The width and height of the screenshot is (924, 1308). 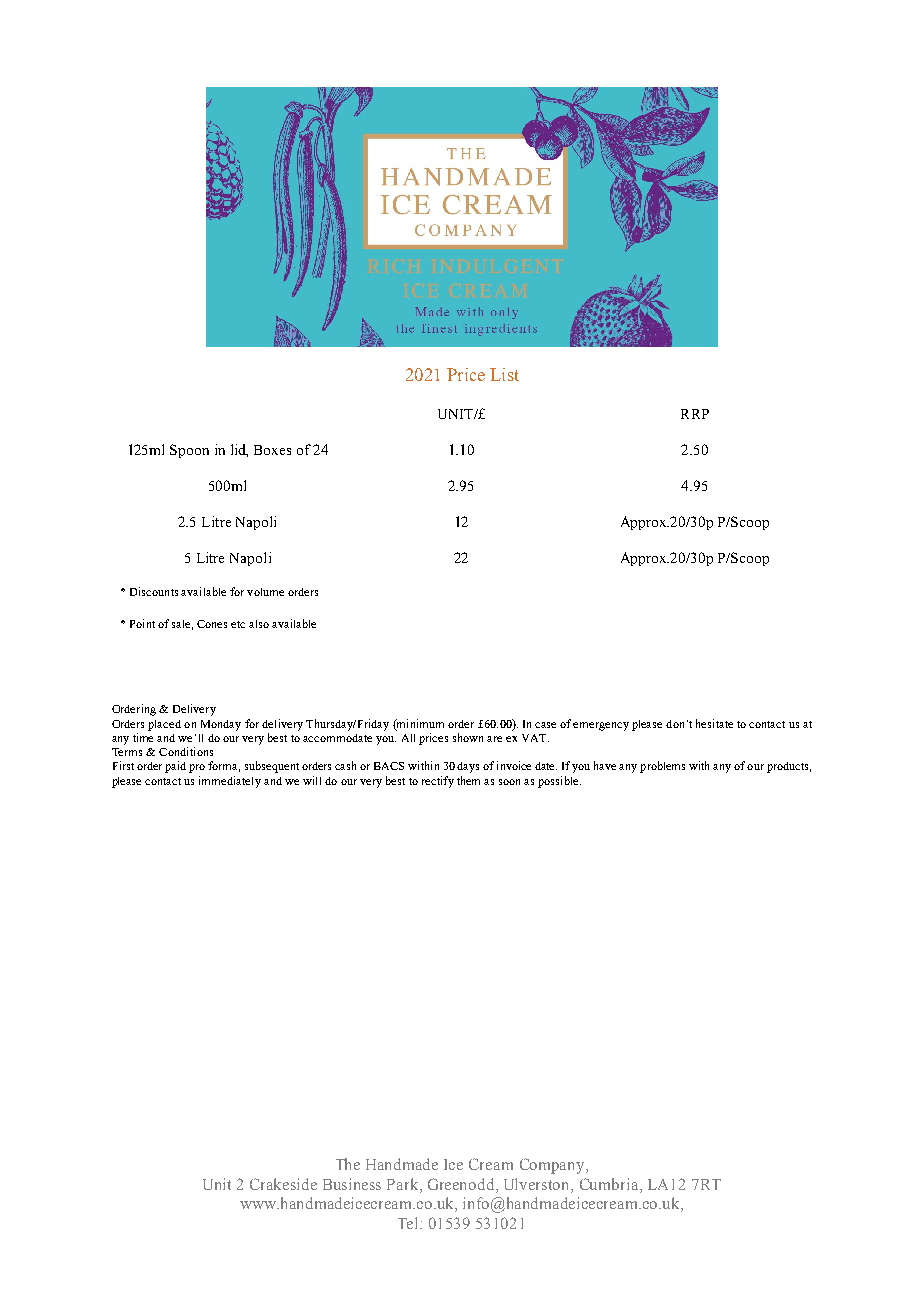 I want to click on rectify, so click(x=438, y=782).
